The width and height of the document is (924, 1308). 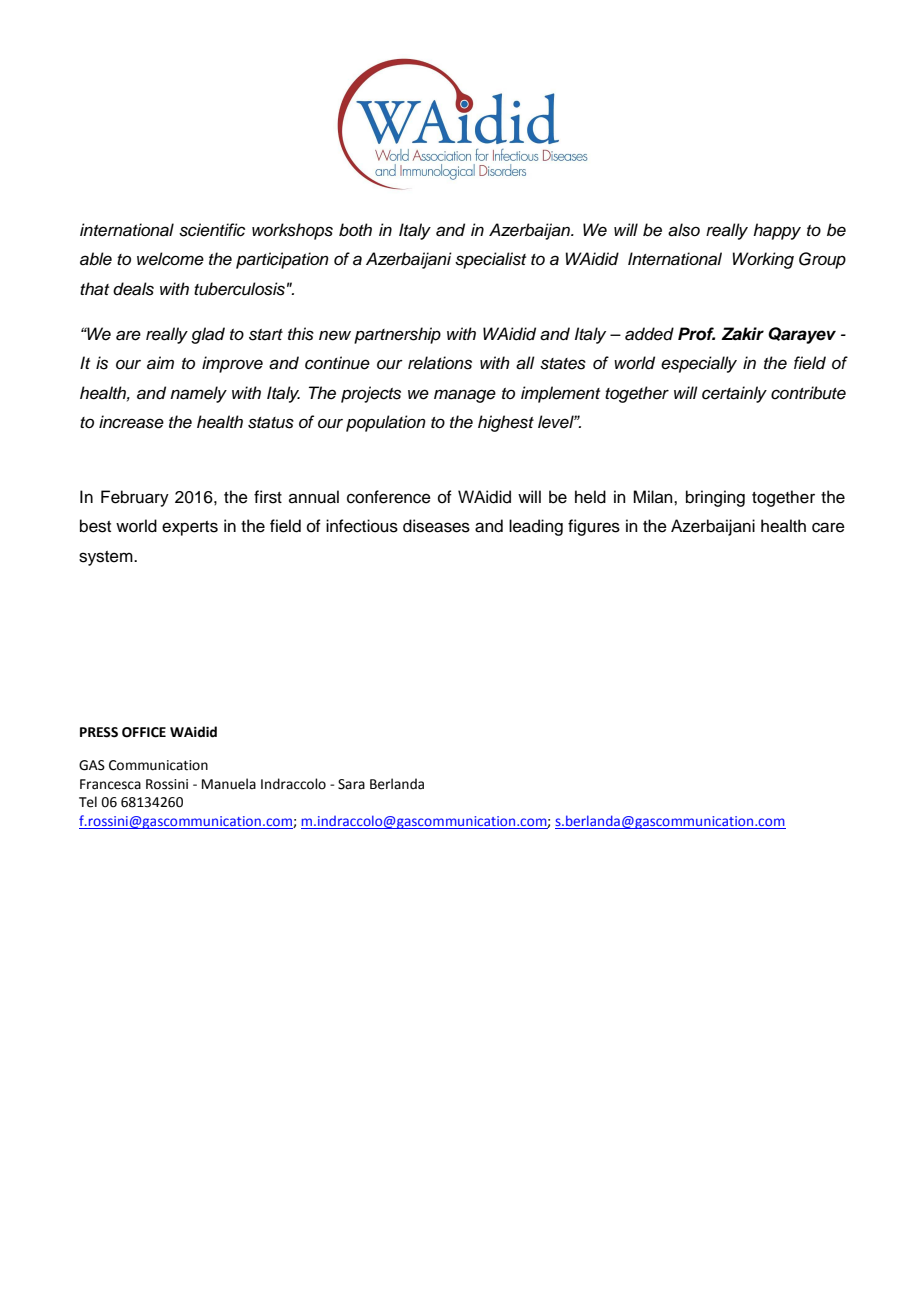 What do you see at coordinates (170, 259) in the document?
I see `welcome` at bounding box center [170, 259].
